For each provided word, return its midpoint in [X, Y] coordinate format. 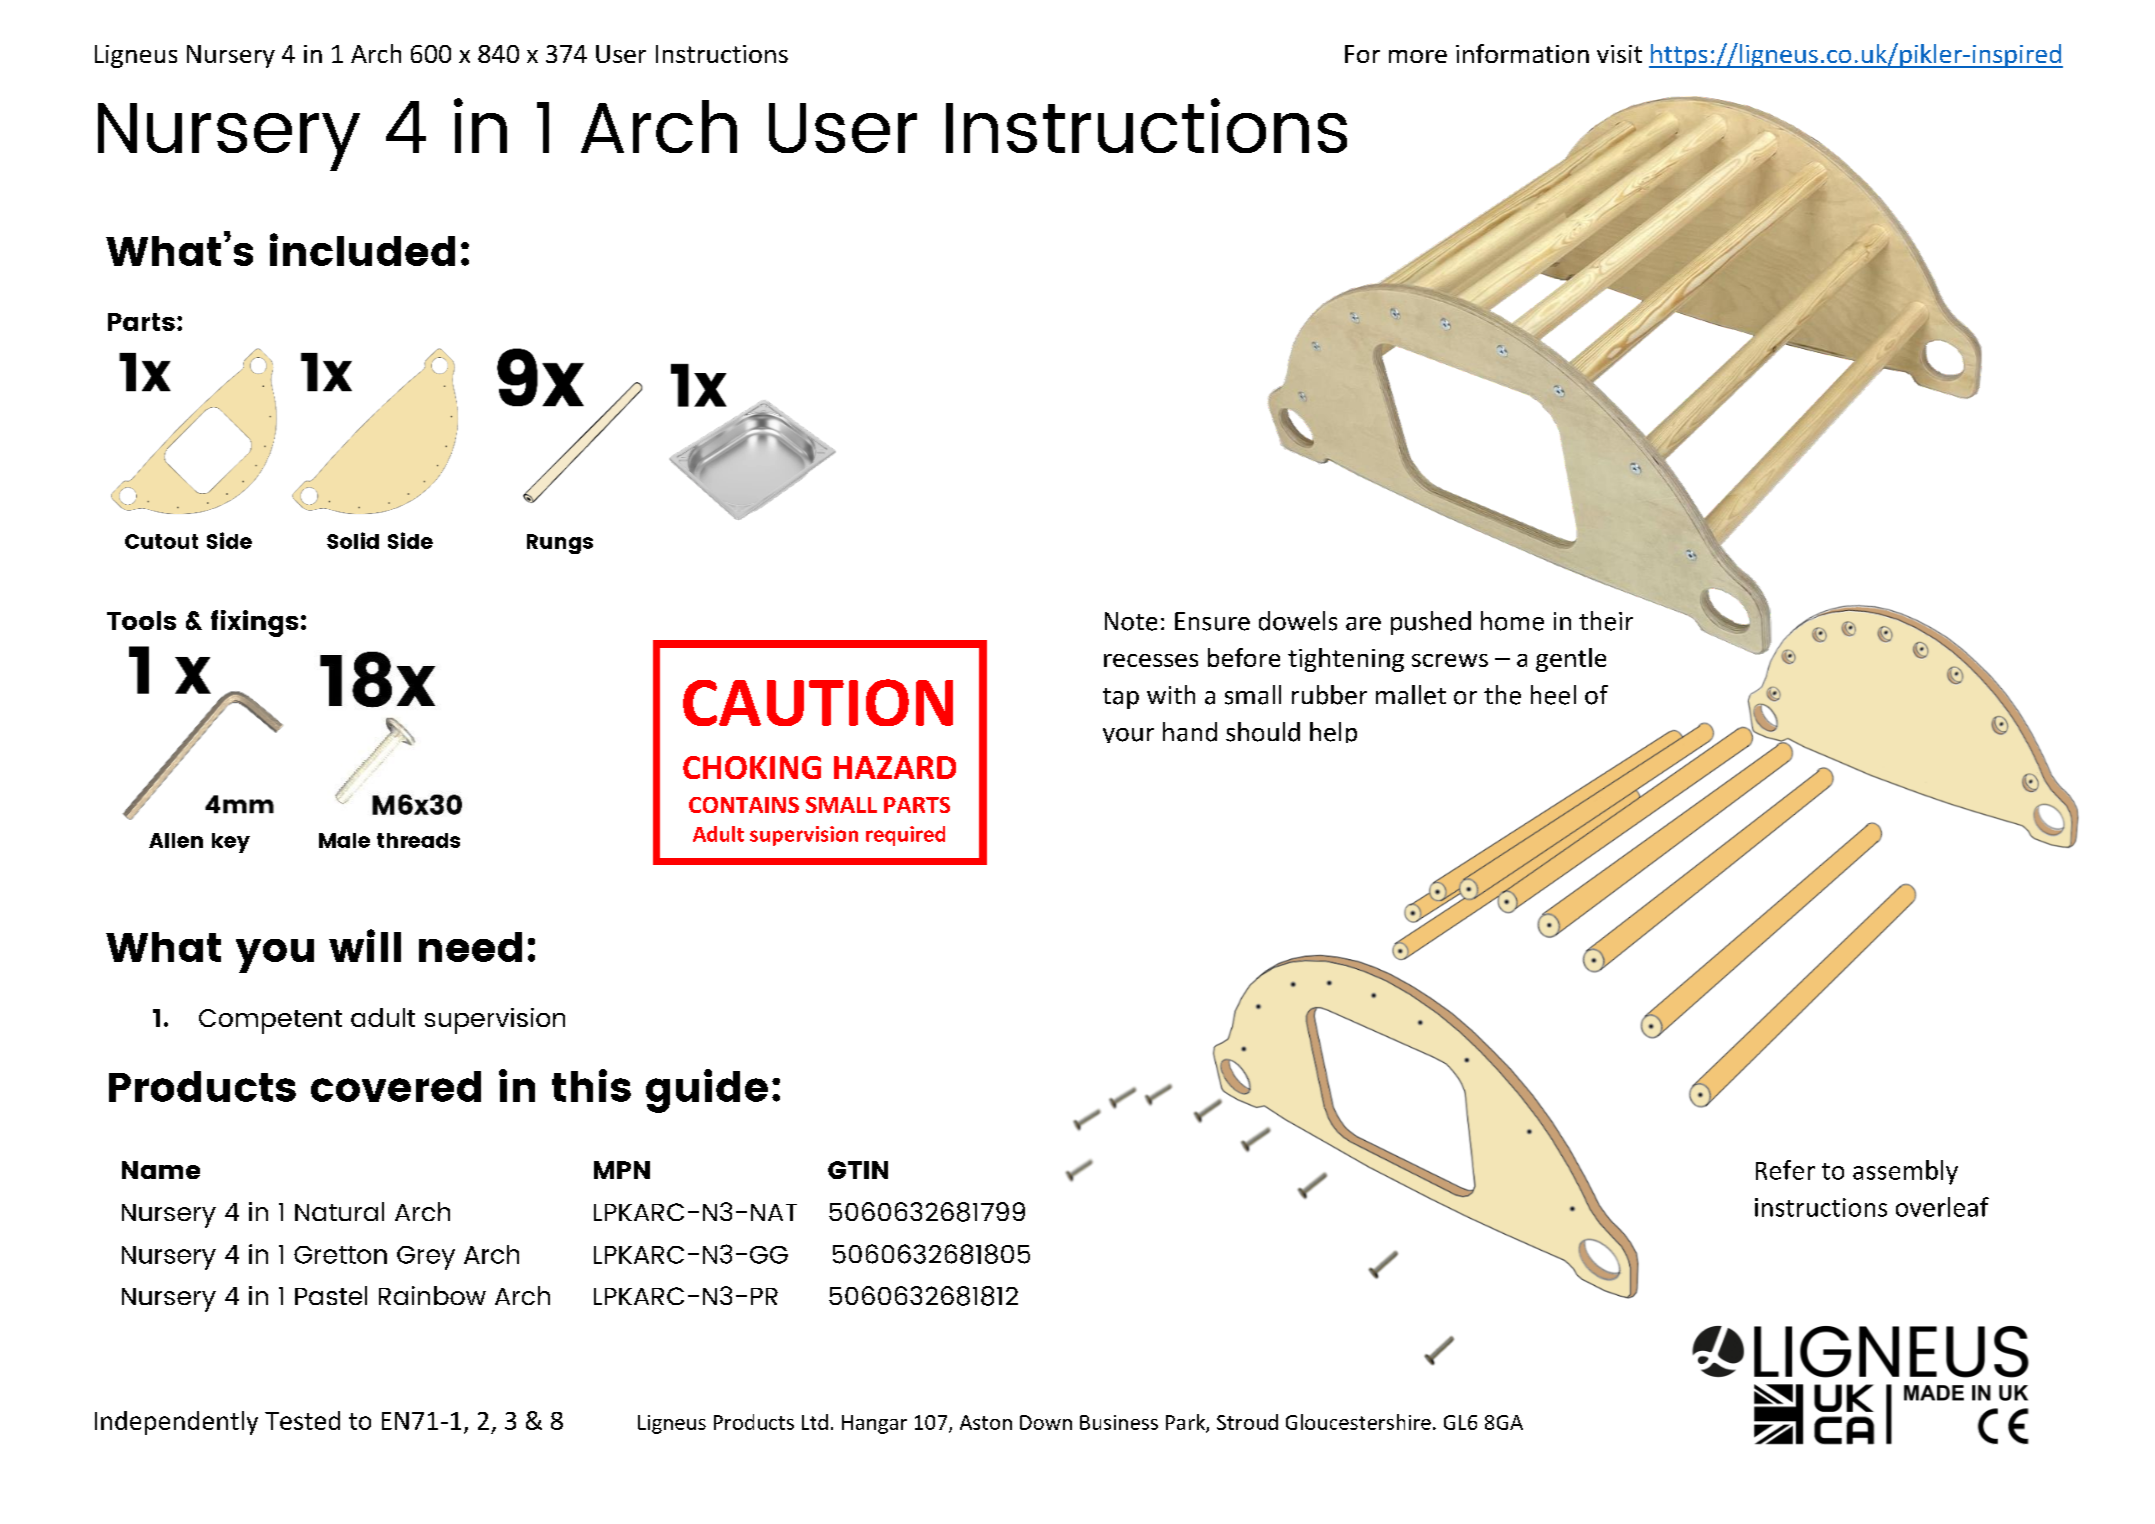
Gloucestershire [1358, 1422]
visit [1619, 54]
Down [1046, 1422]
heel [1553, 695]
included [362, 249]
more [1418, 56]
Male [344, 840]
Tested [302, 1420]
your [1128, 735]
